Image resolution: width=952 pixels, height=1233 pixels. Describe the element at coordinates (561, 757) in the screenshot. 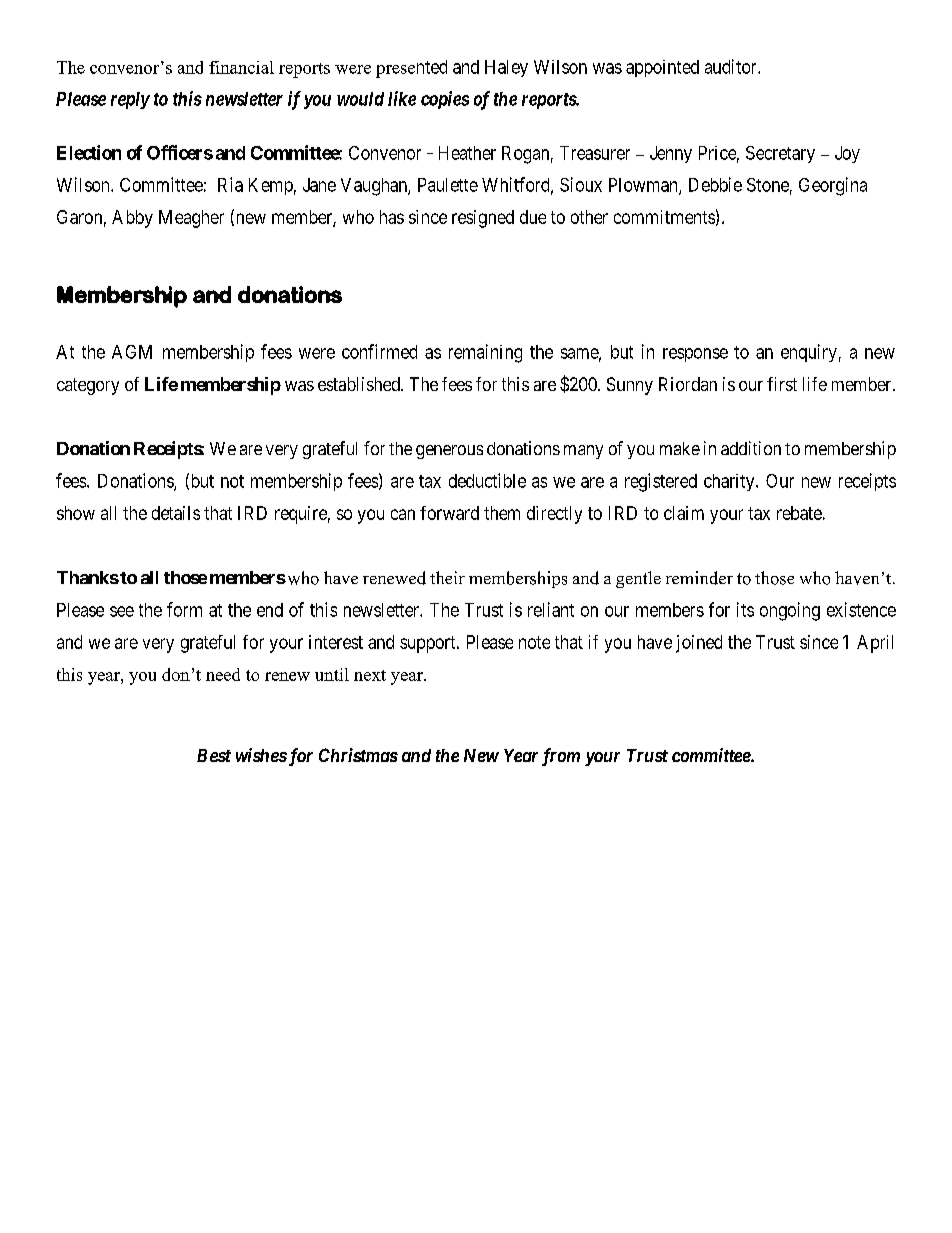

I see `from` at that location.
